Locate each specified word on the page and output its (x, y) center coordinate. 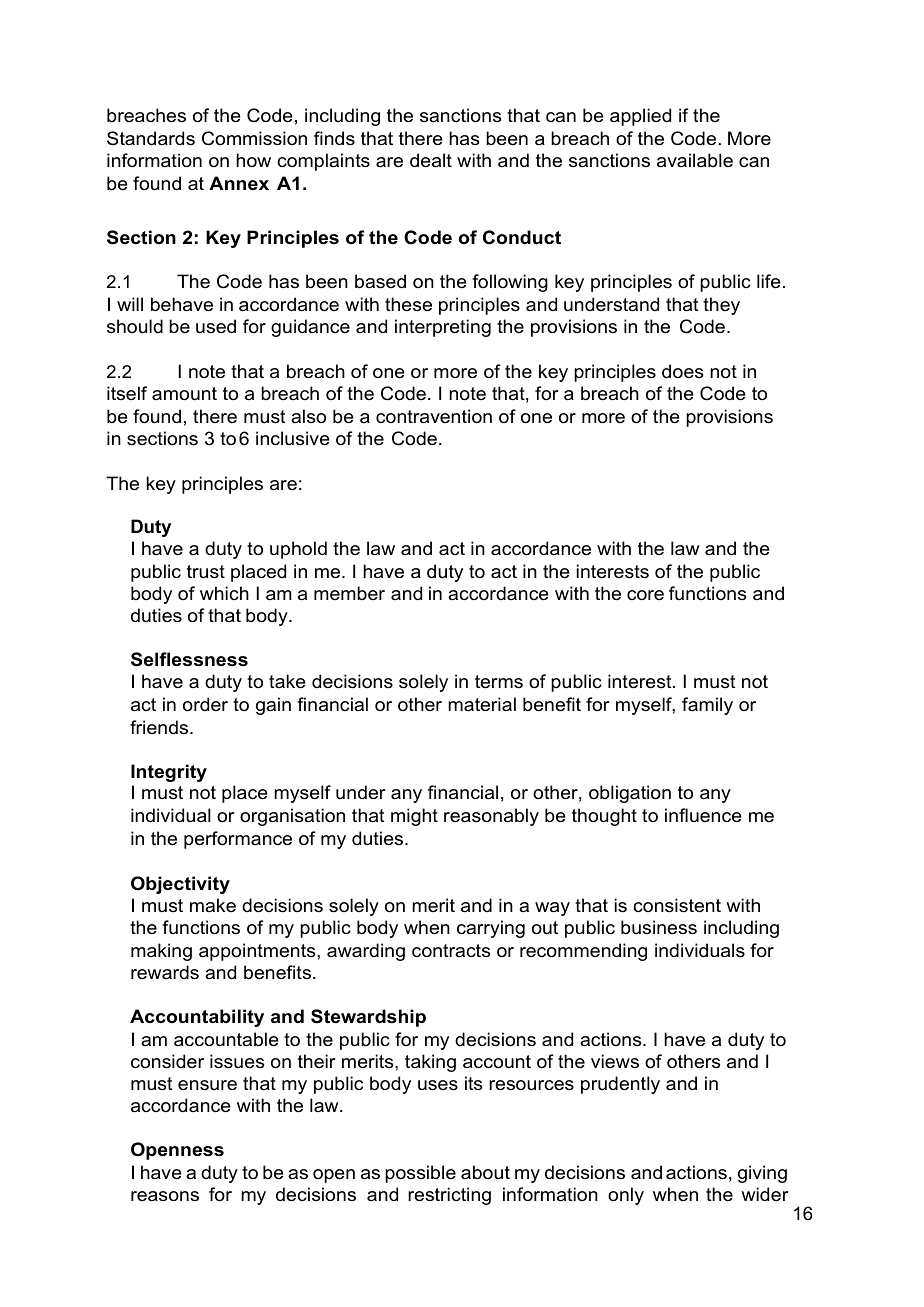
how (253, 160)
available (695, 160)
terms (499, 682)
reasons (165, 1196)
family (707, 706)
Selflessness (189, 659)
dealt (431, 160)
